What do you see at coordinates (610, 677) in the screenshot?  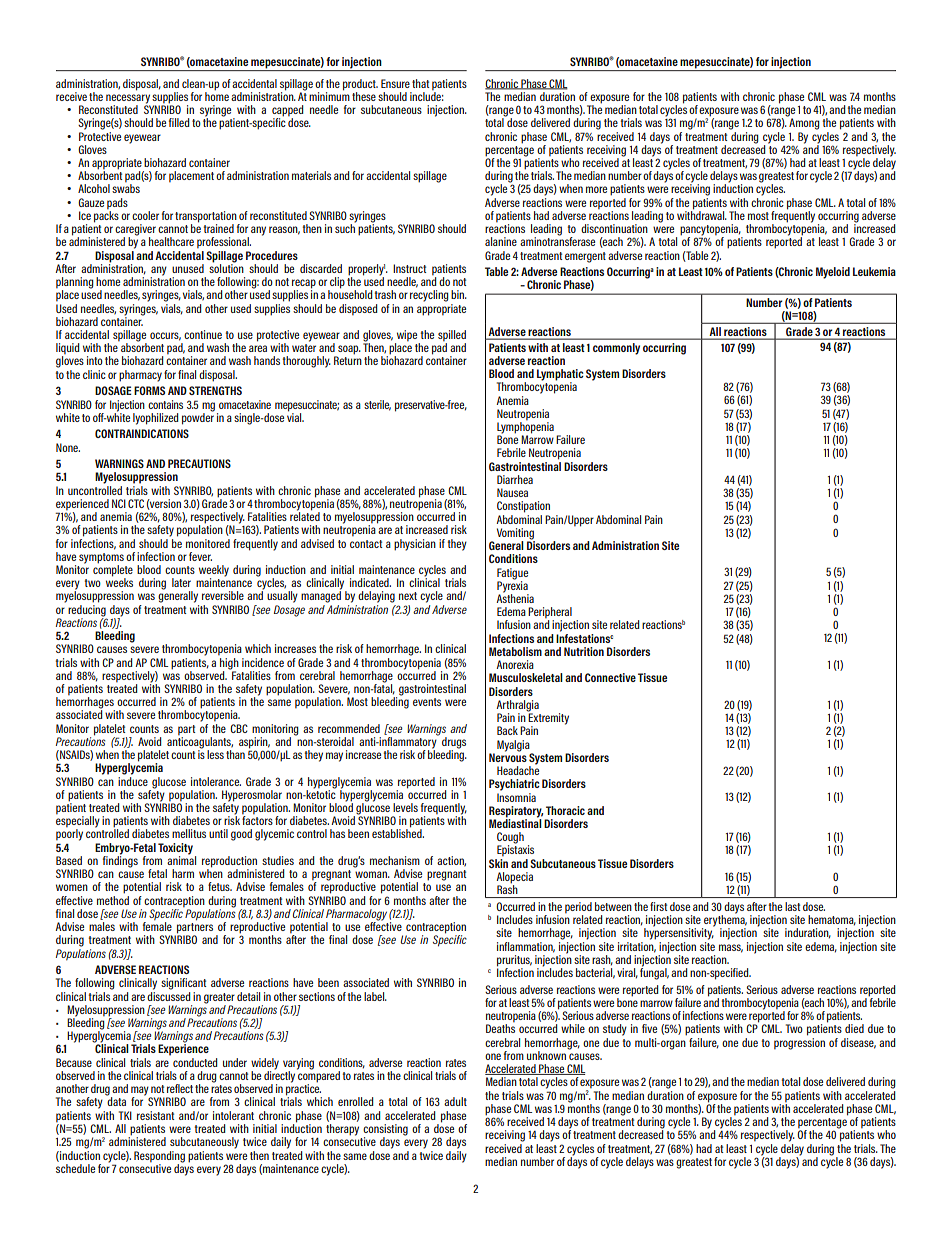 I see `Connective` at bounding box center [610, 677].
